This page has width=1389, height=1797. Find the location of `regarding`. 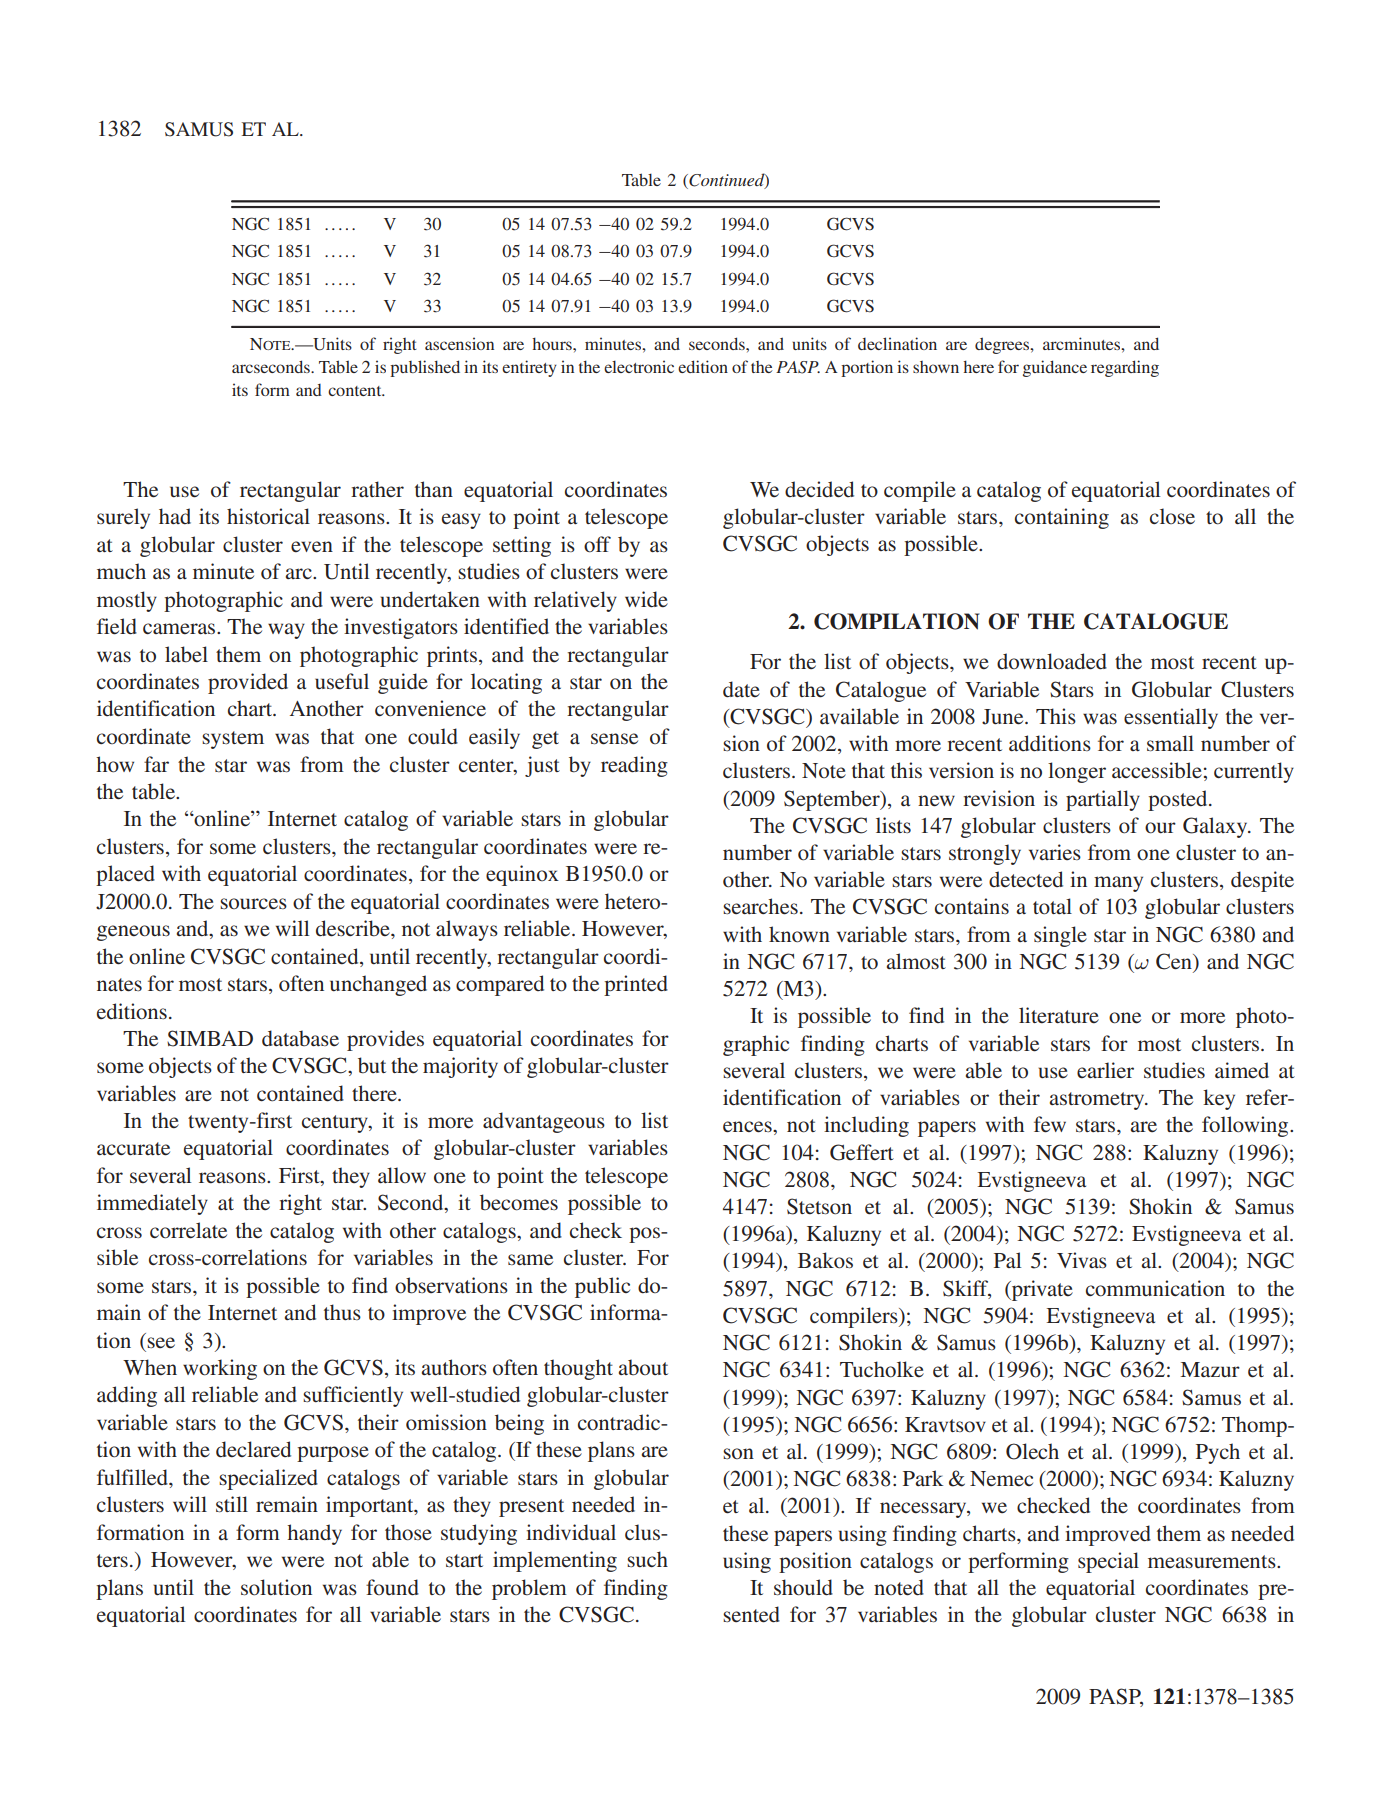

regarding is located at coordinates (1125, 368).
